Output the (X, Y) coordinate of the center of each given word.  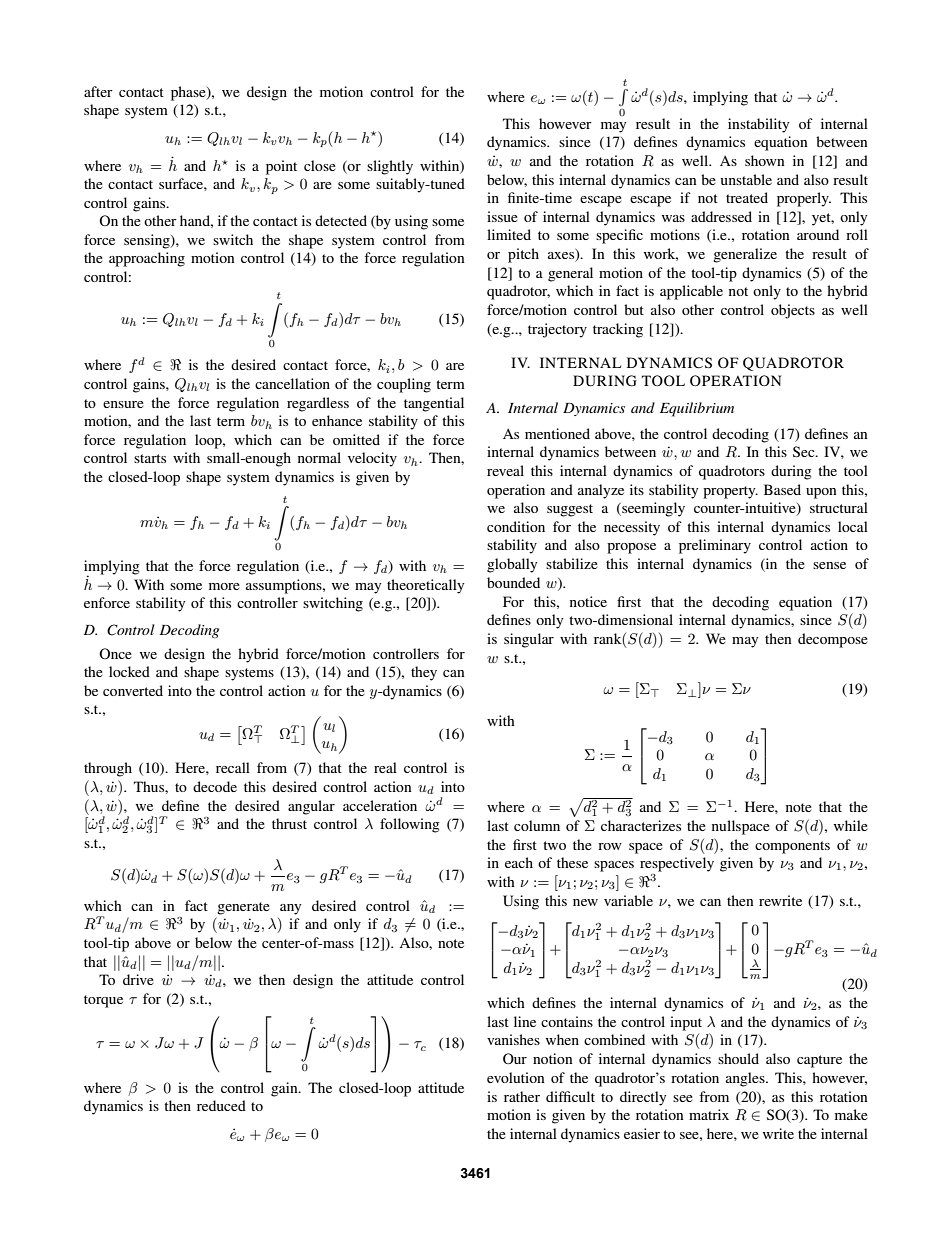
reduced (221, 1105)
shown (765, 160)
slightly (390, 167)
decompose (833, 640)
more (224, 586)
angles (746, 1079)
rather (522, 1096)
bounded (513, 582)
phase (189, 93)
